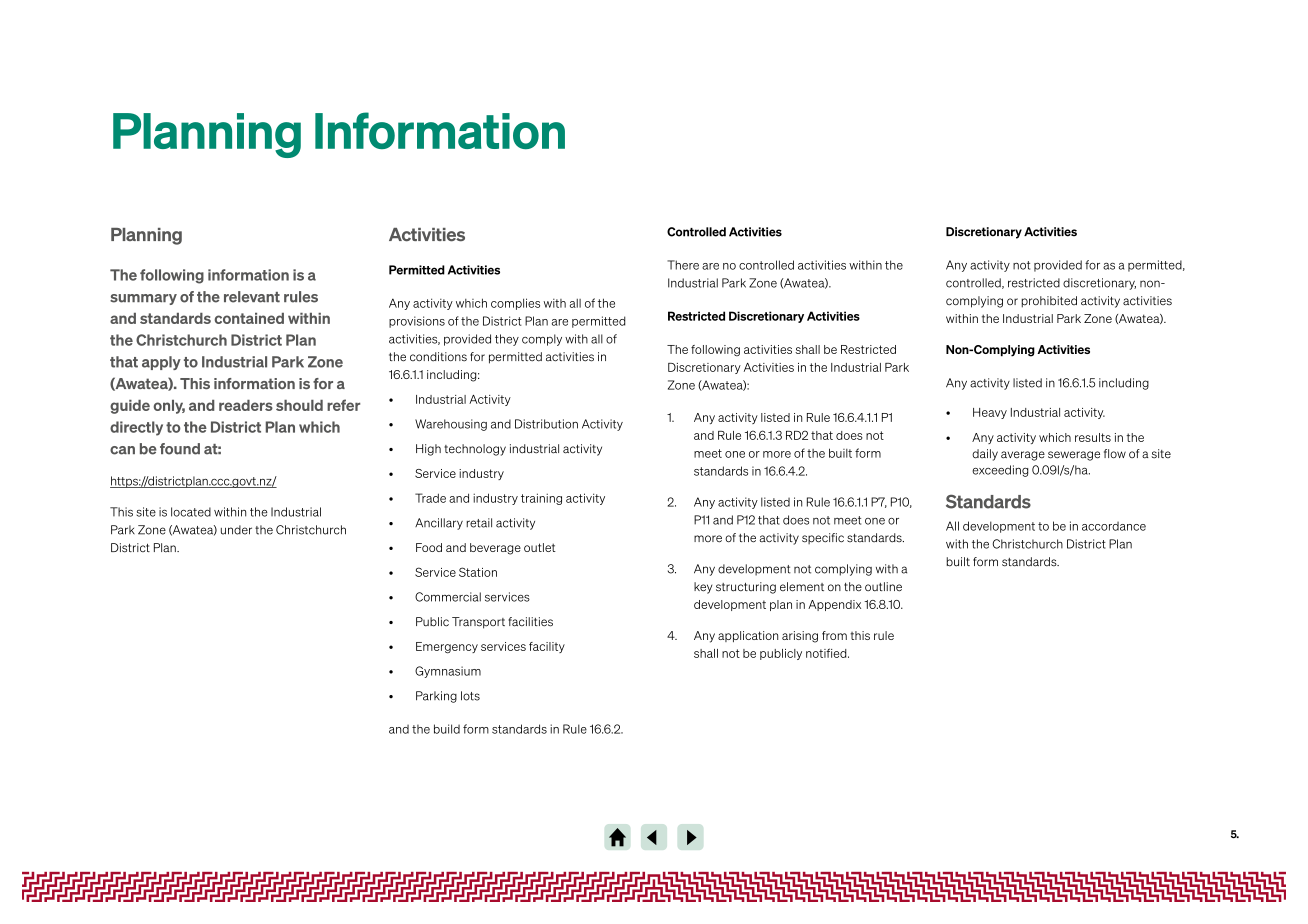 This page has width=1308, height=924. What do you see at coordinates (252, 297) in the page?
I see `relevant` at bounding box center [252, 297].
